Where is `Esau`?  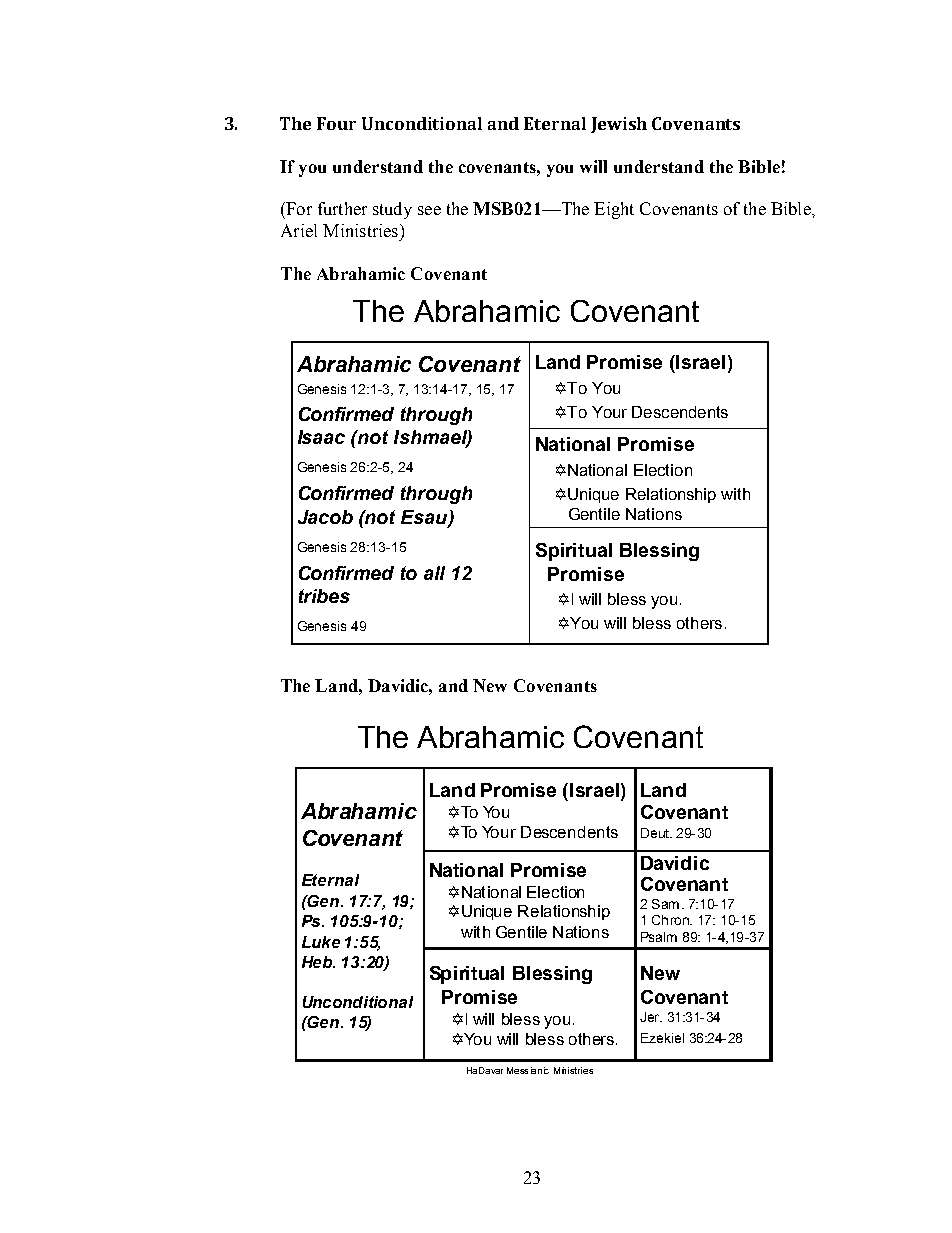
Esau is located at coordinates (425, 518).
